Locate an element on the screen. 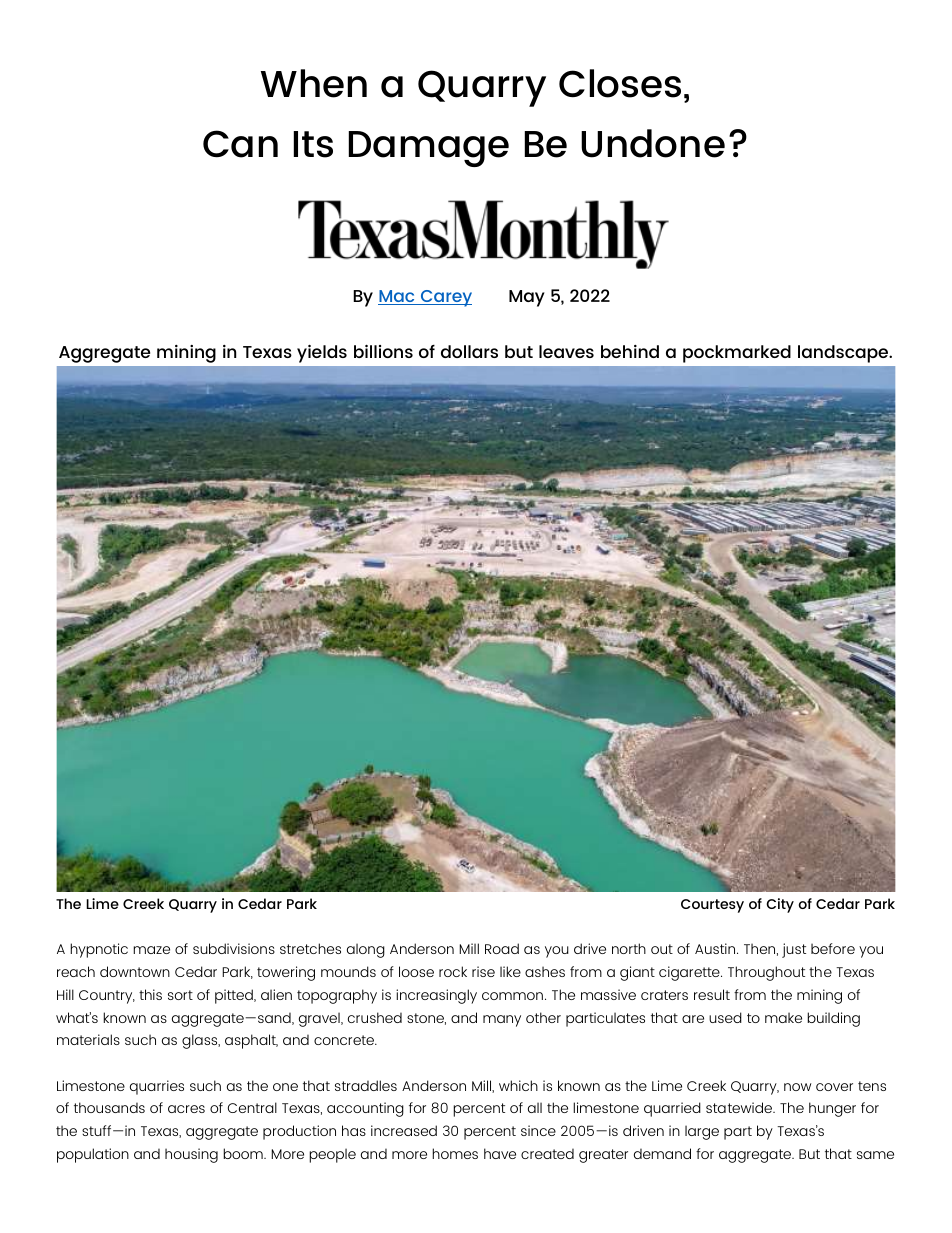  behind is located at coordinates (630, 351).
